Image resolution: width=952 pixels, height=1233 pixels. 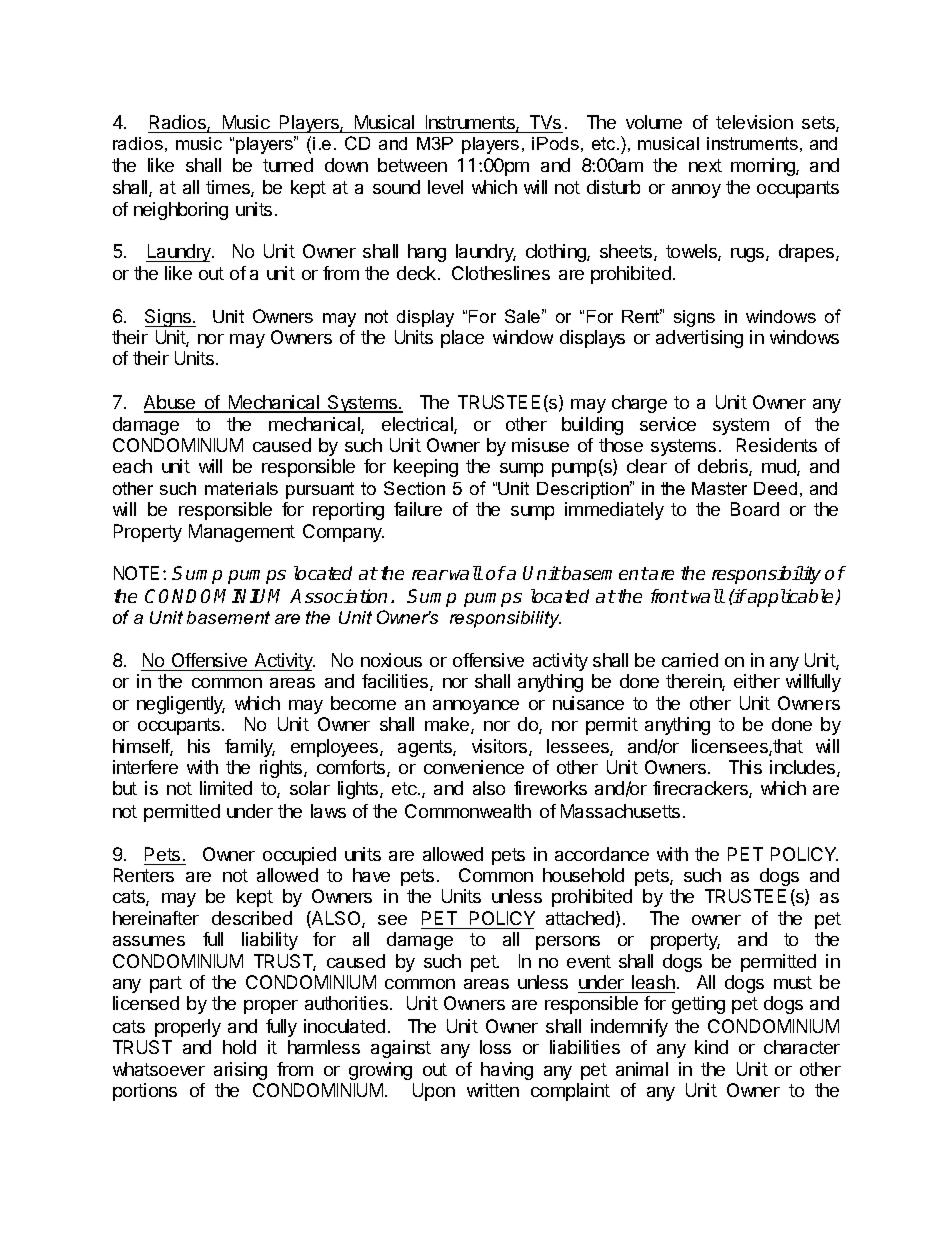 What do you see at coordinates (240, 1071) in the image?
I see `arising` at bounding box center [240, 1071].
